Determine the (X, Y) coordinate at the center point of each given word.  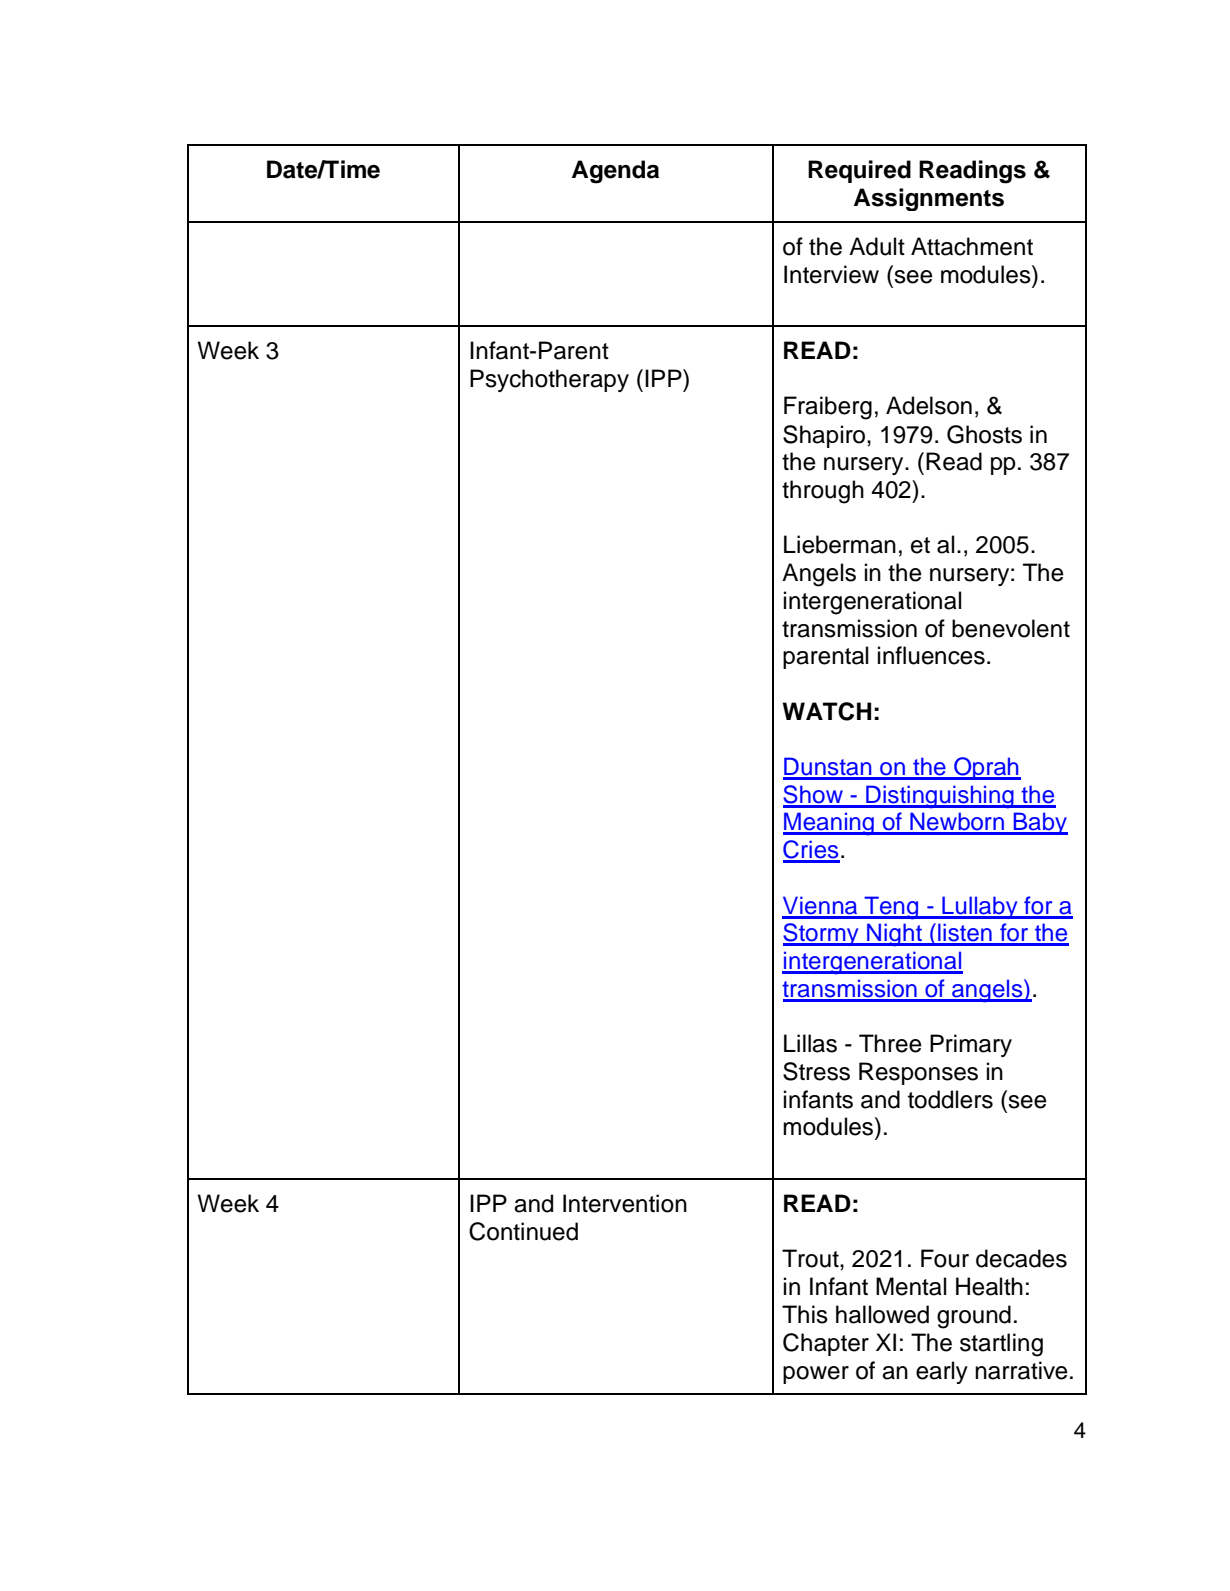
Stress (816, 1071)
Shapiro (824, 436)
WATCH (826, 711)
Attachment (972, 246)
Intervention (625, 1203)
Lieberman (840, 544)
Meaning (829, 824)
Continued (523, 1231)
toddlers (950, 1099)
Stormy (822, 934)
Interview (831, 274)
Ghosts (984, 434)
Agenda (615, 172)
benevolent (1011, 628)
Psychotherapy (549, 380)
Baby (1039, 823)
